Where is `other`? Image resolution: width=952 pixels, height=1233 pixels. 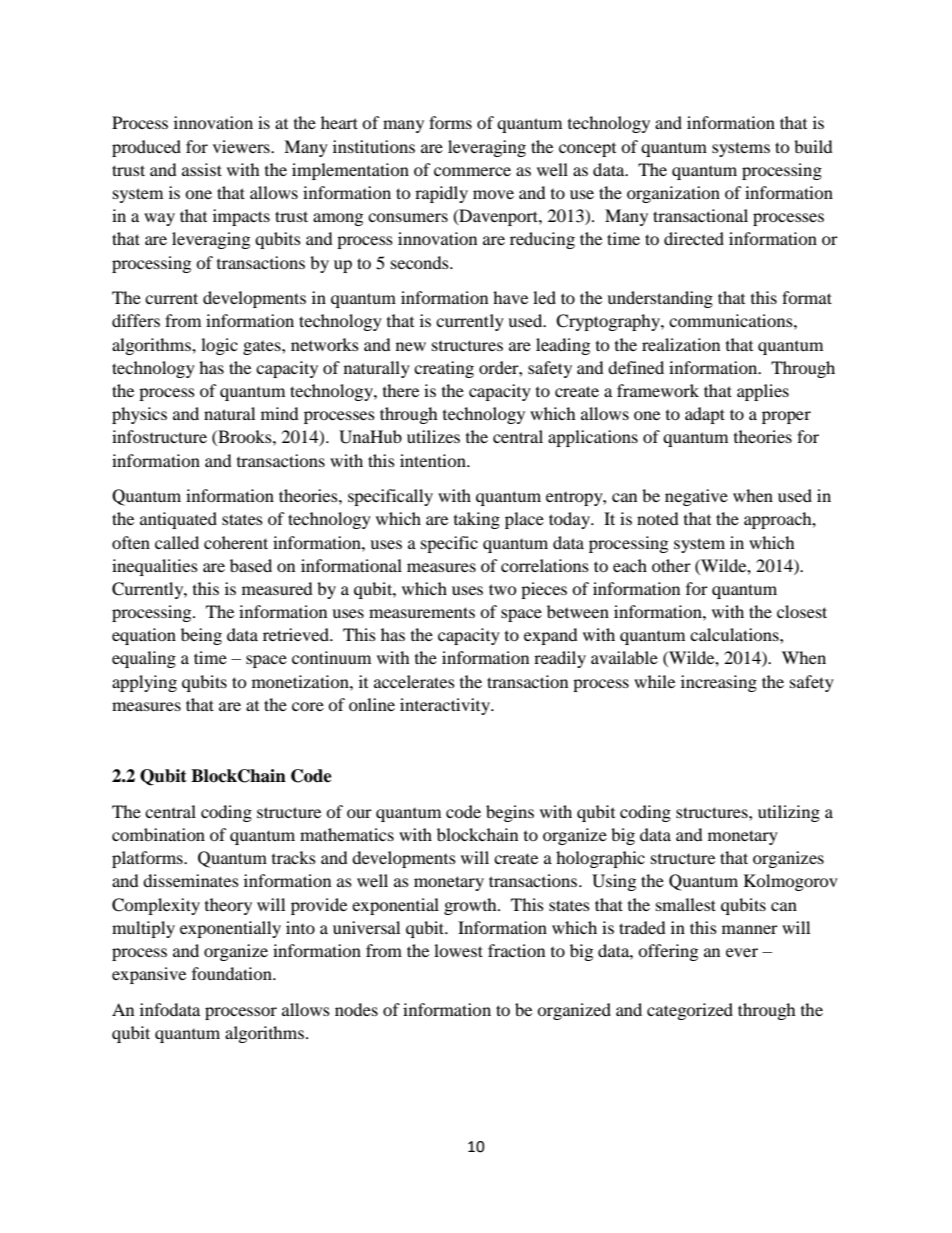
other is located at coordinates (671, 565).
